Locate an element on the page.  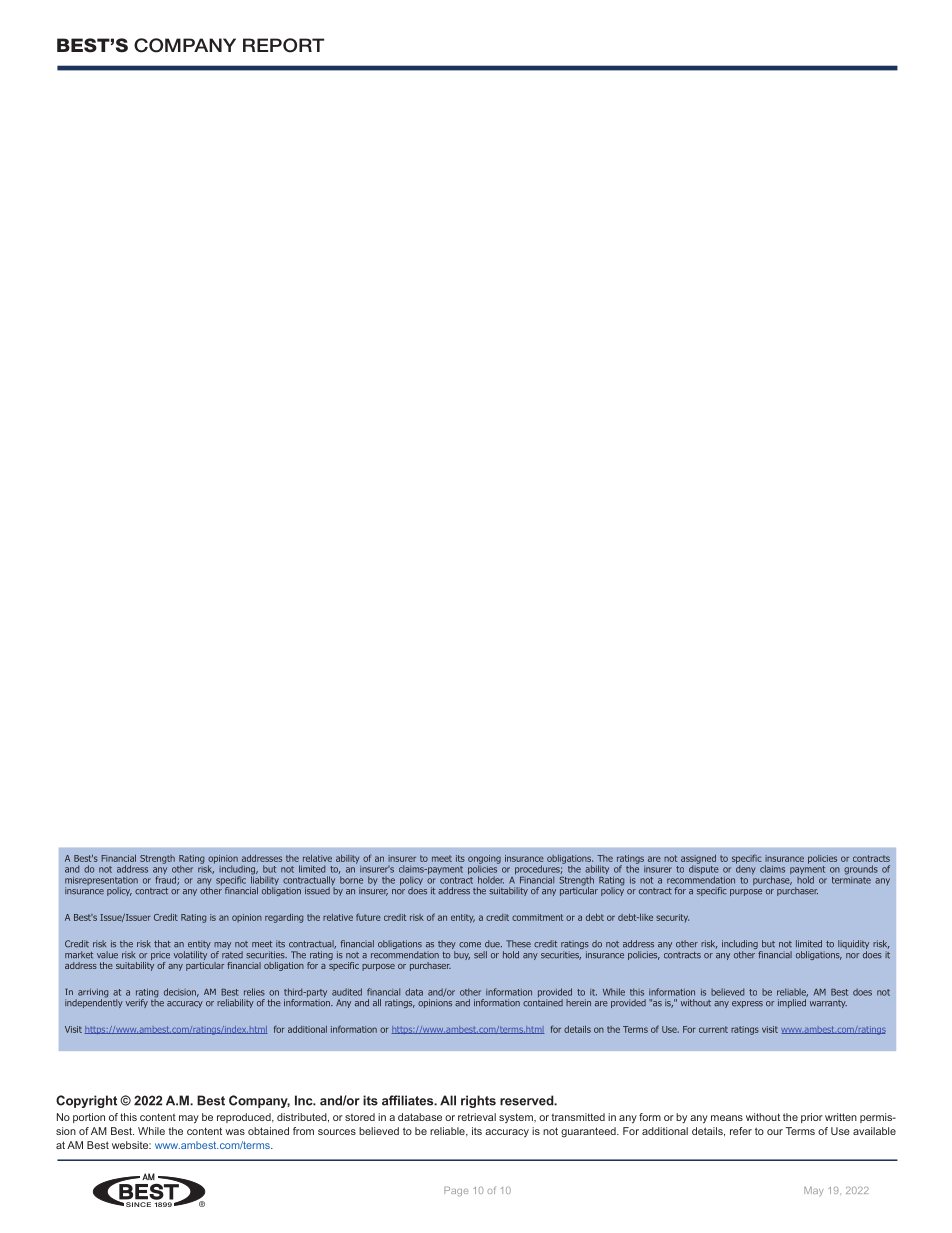
express is located at coordinates (747, 1004).
